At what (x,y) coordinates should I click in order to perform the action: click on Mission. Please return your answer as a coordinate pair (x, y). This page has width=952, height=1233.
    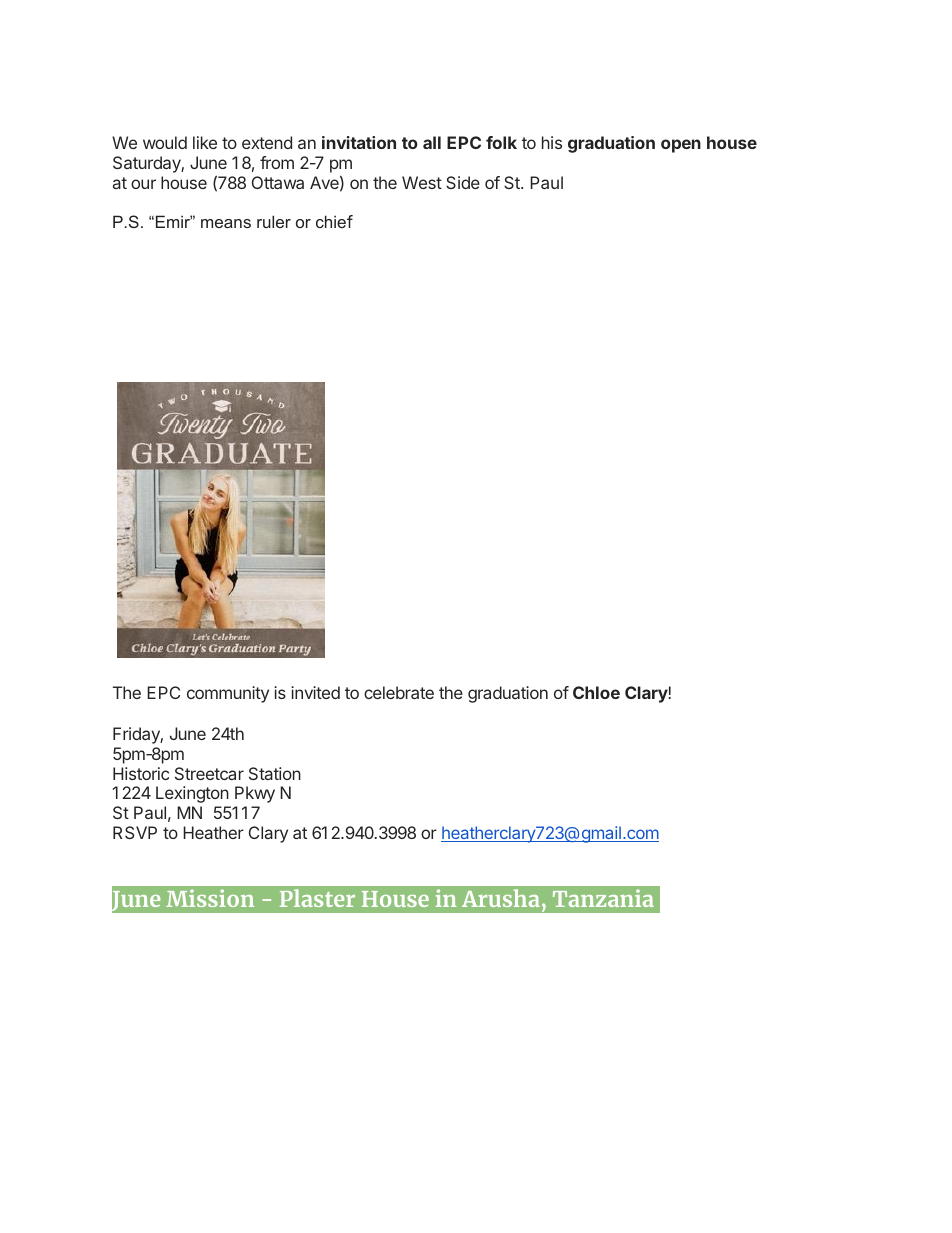
    Looking at the image, I should click on (210, 898).
